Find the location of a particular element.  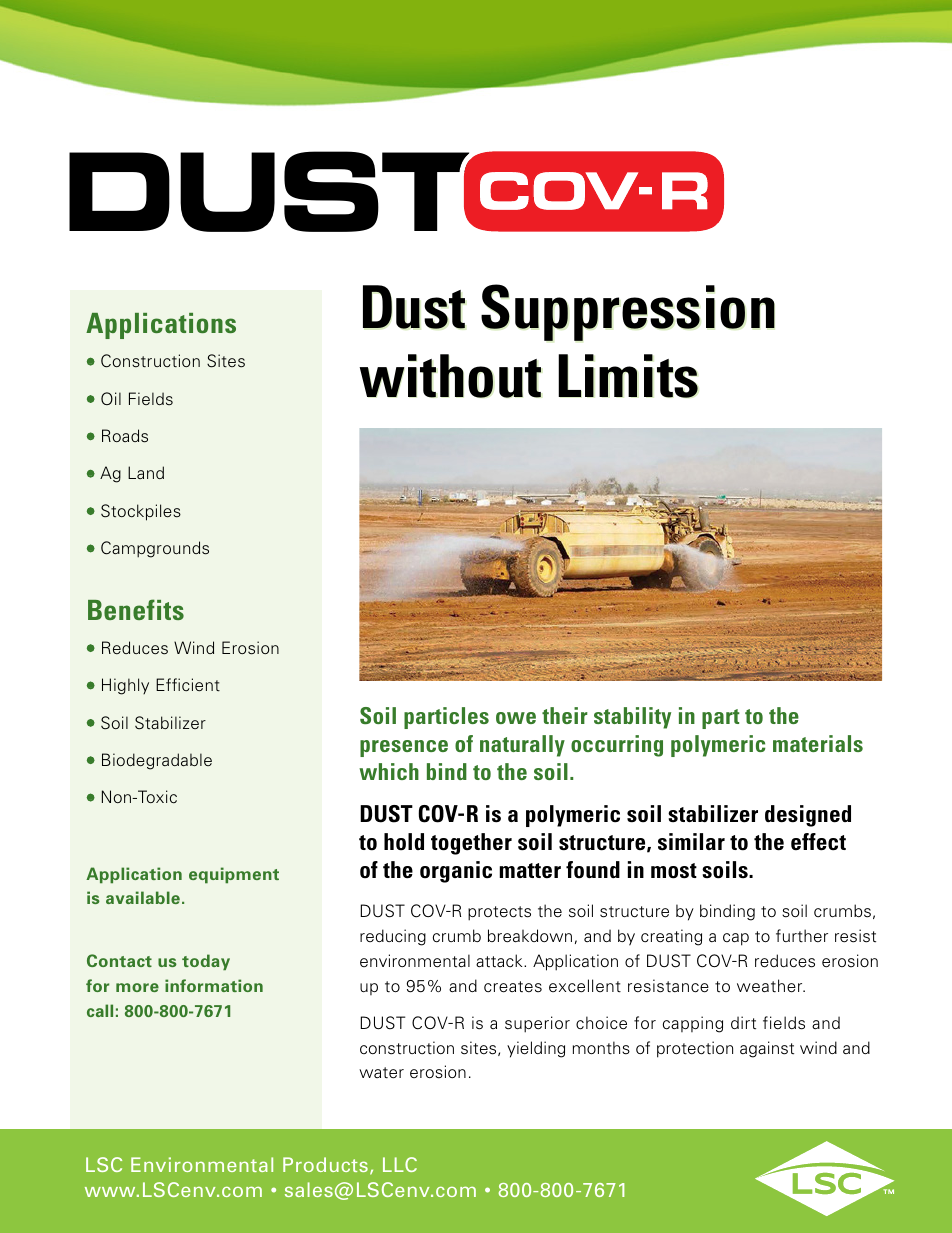

materials is located at coordinates (818, 743).
